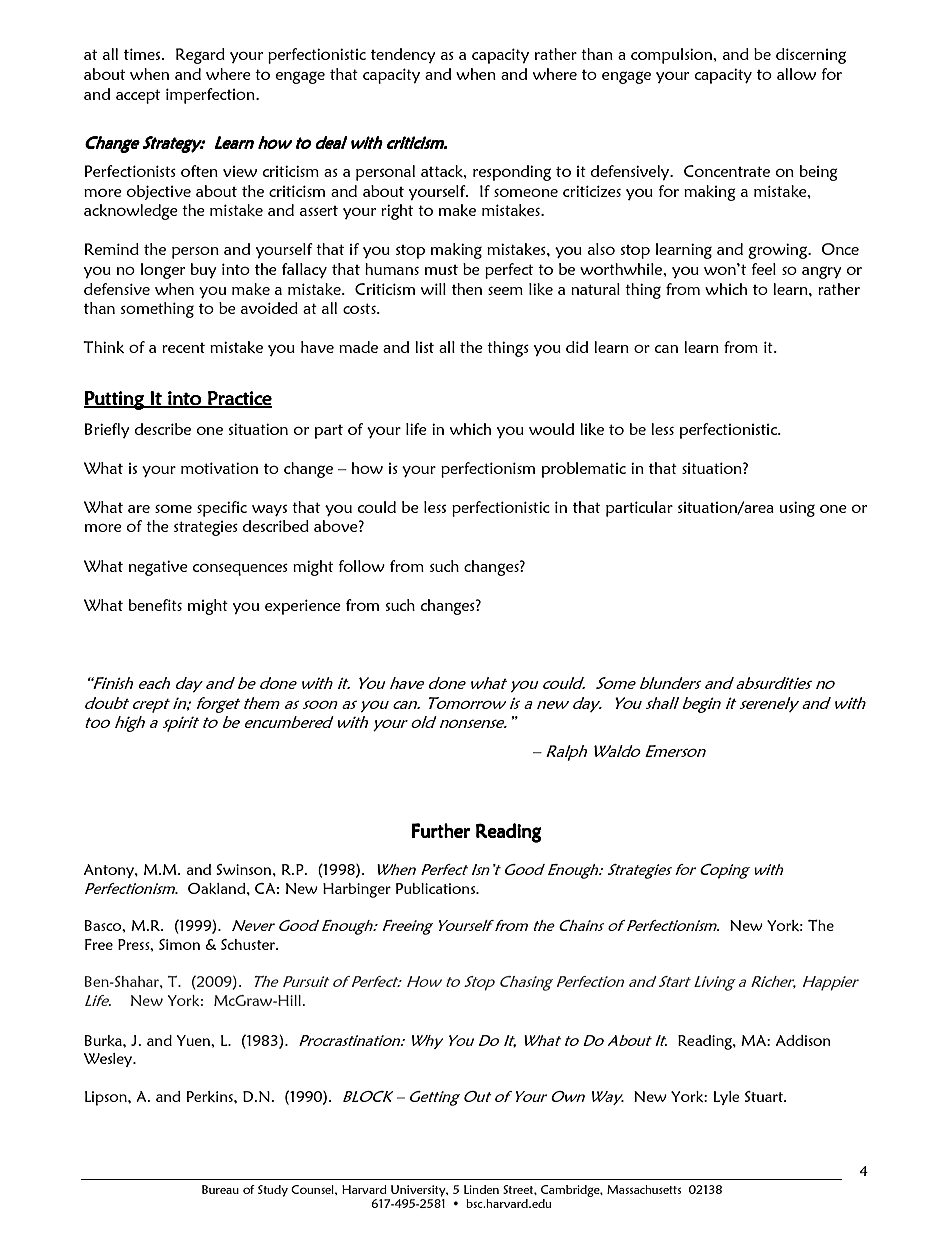 Image resolution: width=952 pixels, height=1233 pixels. I want to click on list, so click(424, 347).
